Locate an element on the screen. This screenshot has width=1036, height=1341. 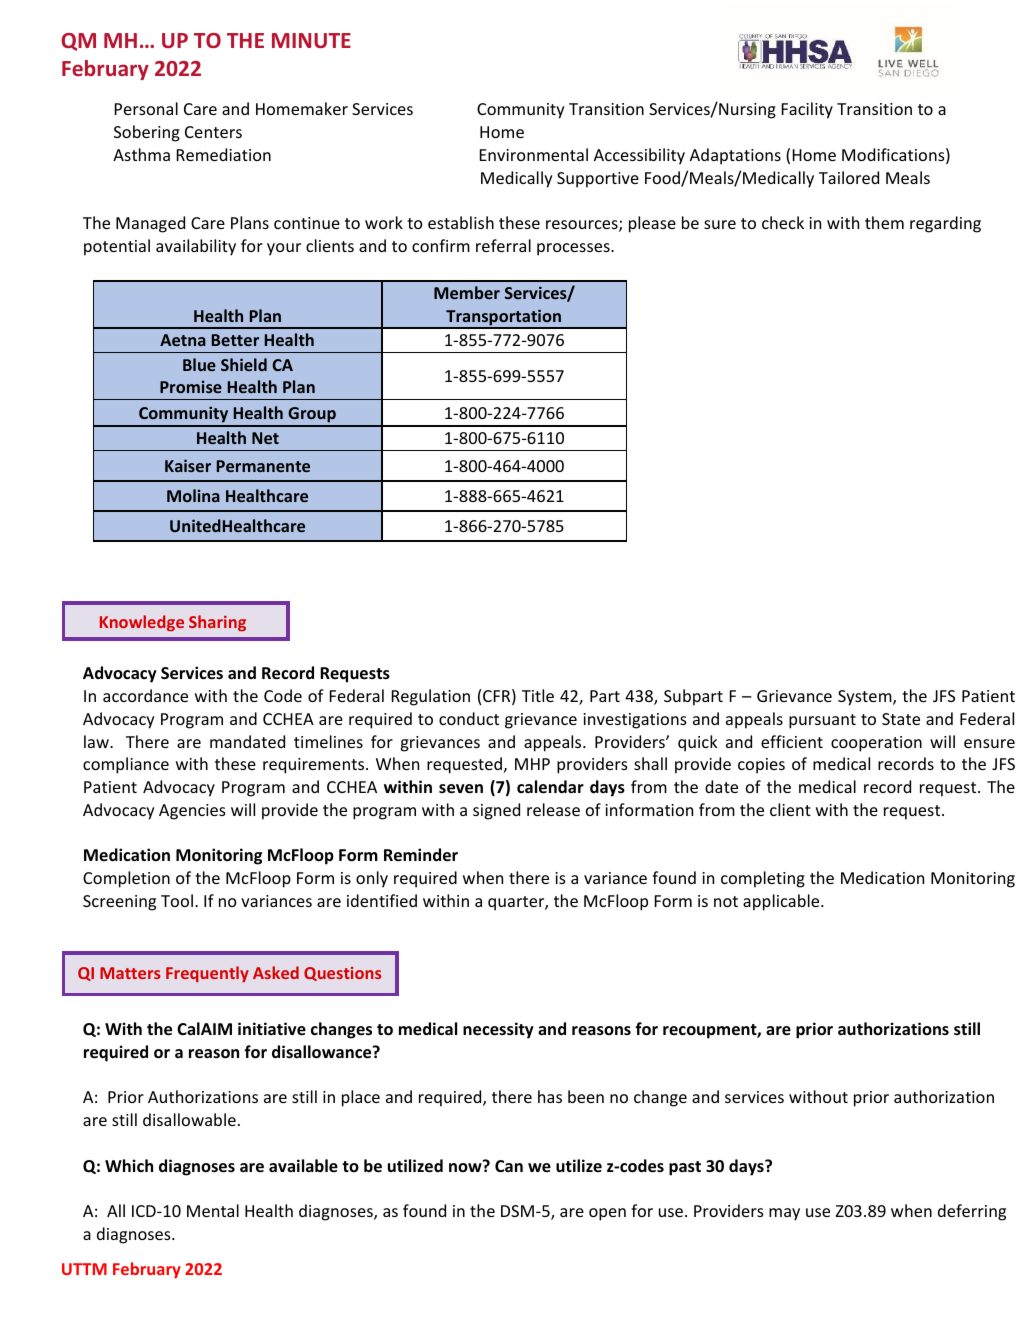
Member is located at coordinates (467, 292).
